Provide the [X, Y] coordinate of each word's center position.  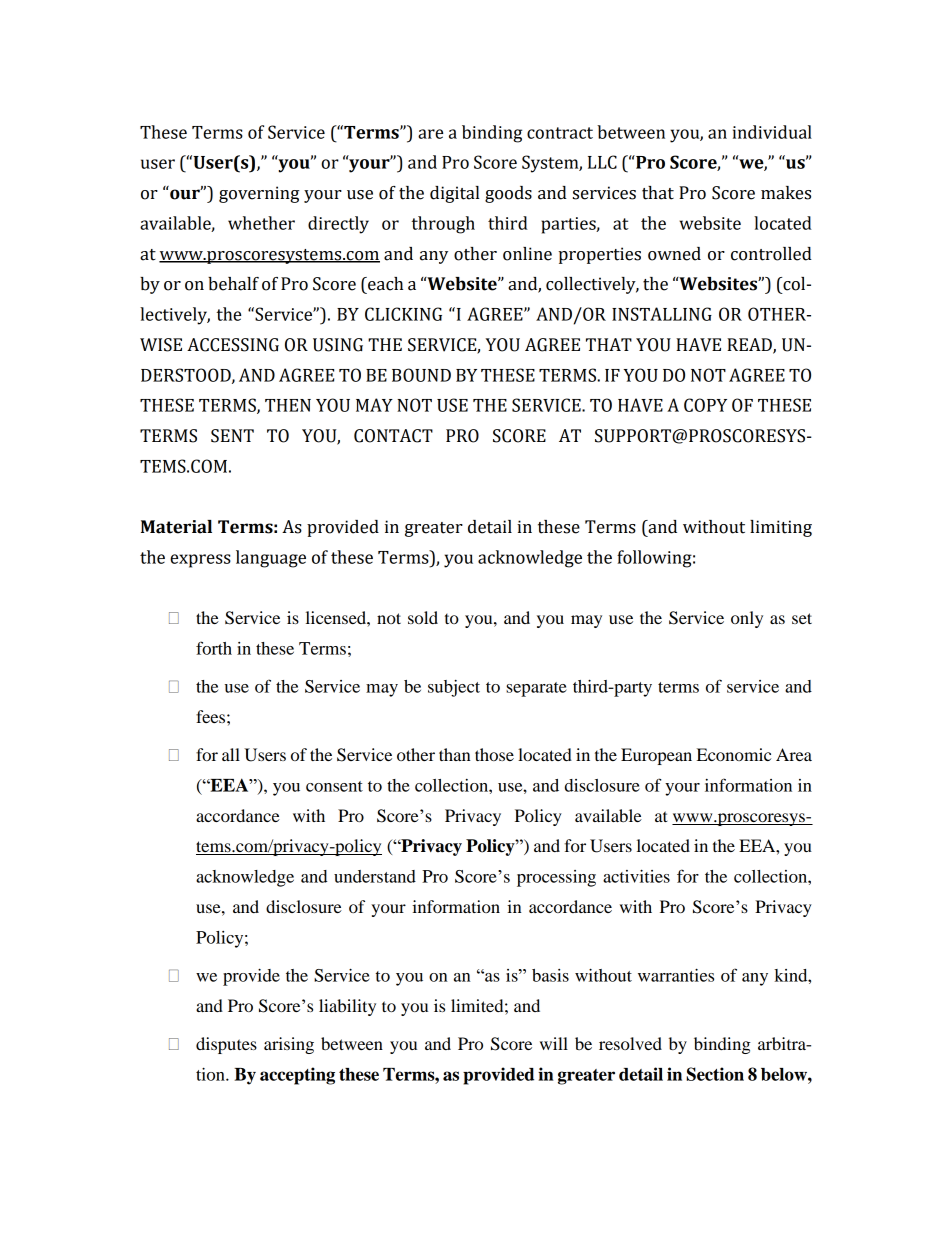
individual [772, 132]
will [554, 1043]
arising [289, 1045]
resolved [630, 1043]
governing [259, 194]
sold [423, 617]
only [747, 619]
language [271, 559]
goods [508, 194]
